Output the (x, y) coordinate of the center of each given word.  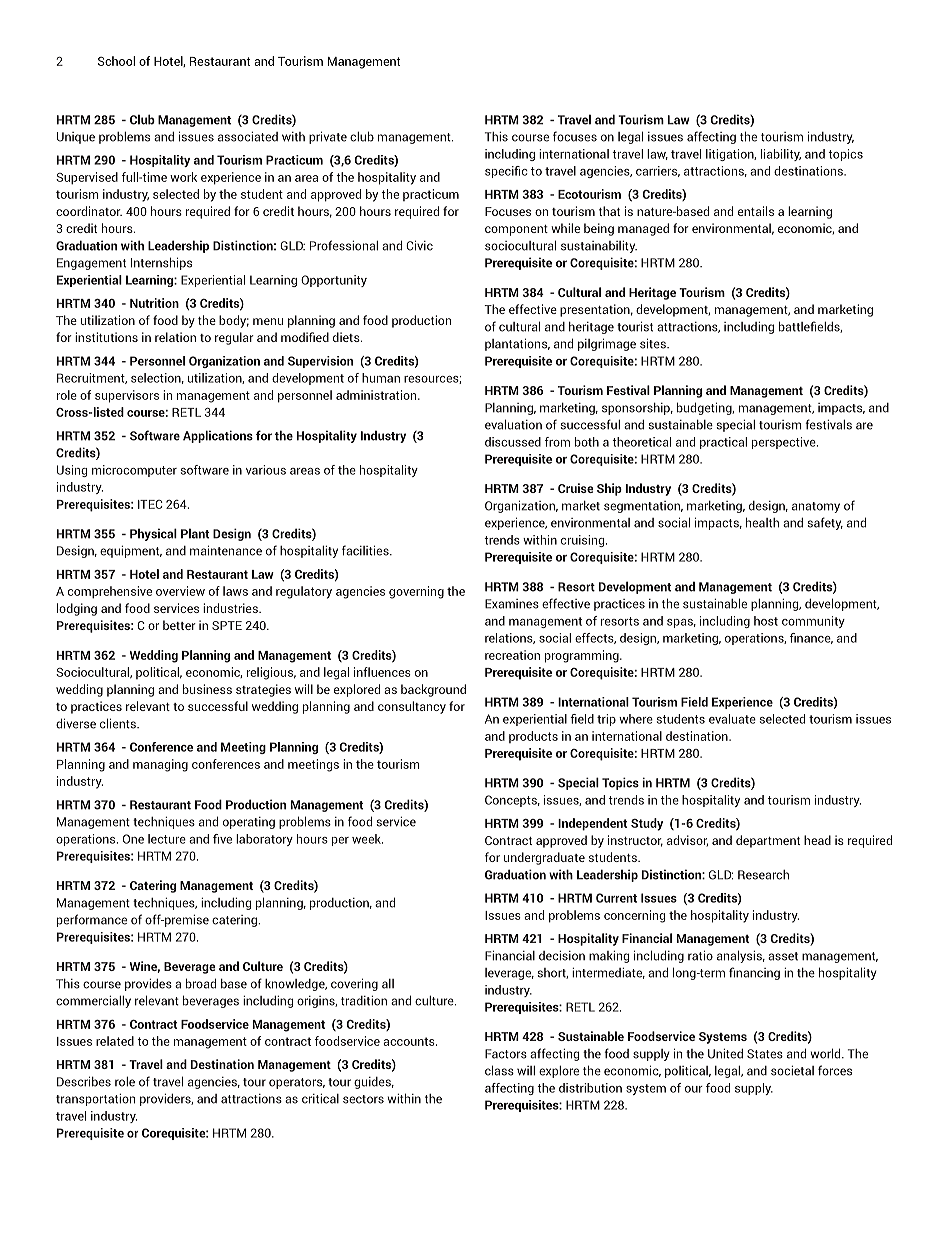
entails (756, 211)
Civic (419, 245)
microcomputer (134, 471)
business (207, 689)
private (328, 137)
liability (781, 155)
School (116, 61)
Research (763, 875)
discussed (513, 442)
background (433, 690)
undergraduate (544, 858)
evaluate (732, 719)
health (762, 522)
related (115, 1041)
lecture (167, 839)
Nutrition (154, 303)
